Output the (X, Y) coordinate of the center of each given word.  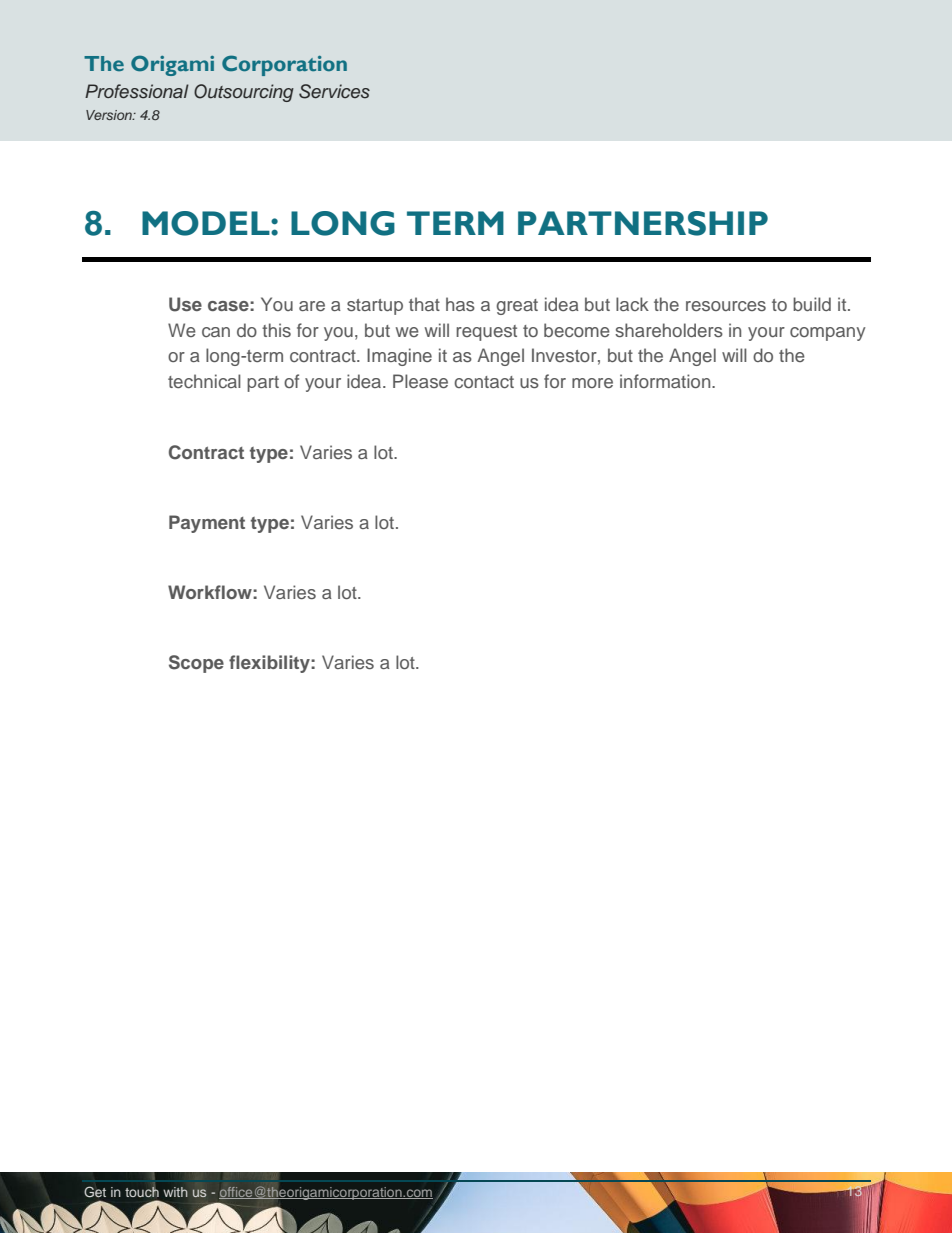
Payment (207, 524)
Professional (137, 91)
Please (420, 381)
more (592, 383)
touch (142, 1190)
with (175, 1192)
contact (484, 382)
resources (726, 306)
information (666, 381)
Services (334, 91)
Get (95, 1192)
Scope (196, 664)
